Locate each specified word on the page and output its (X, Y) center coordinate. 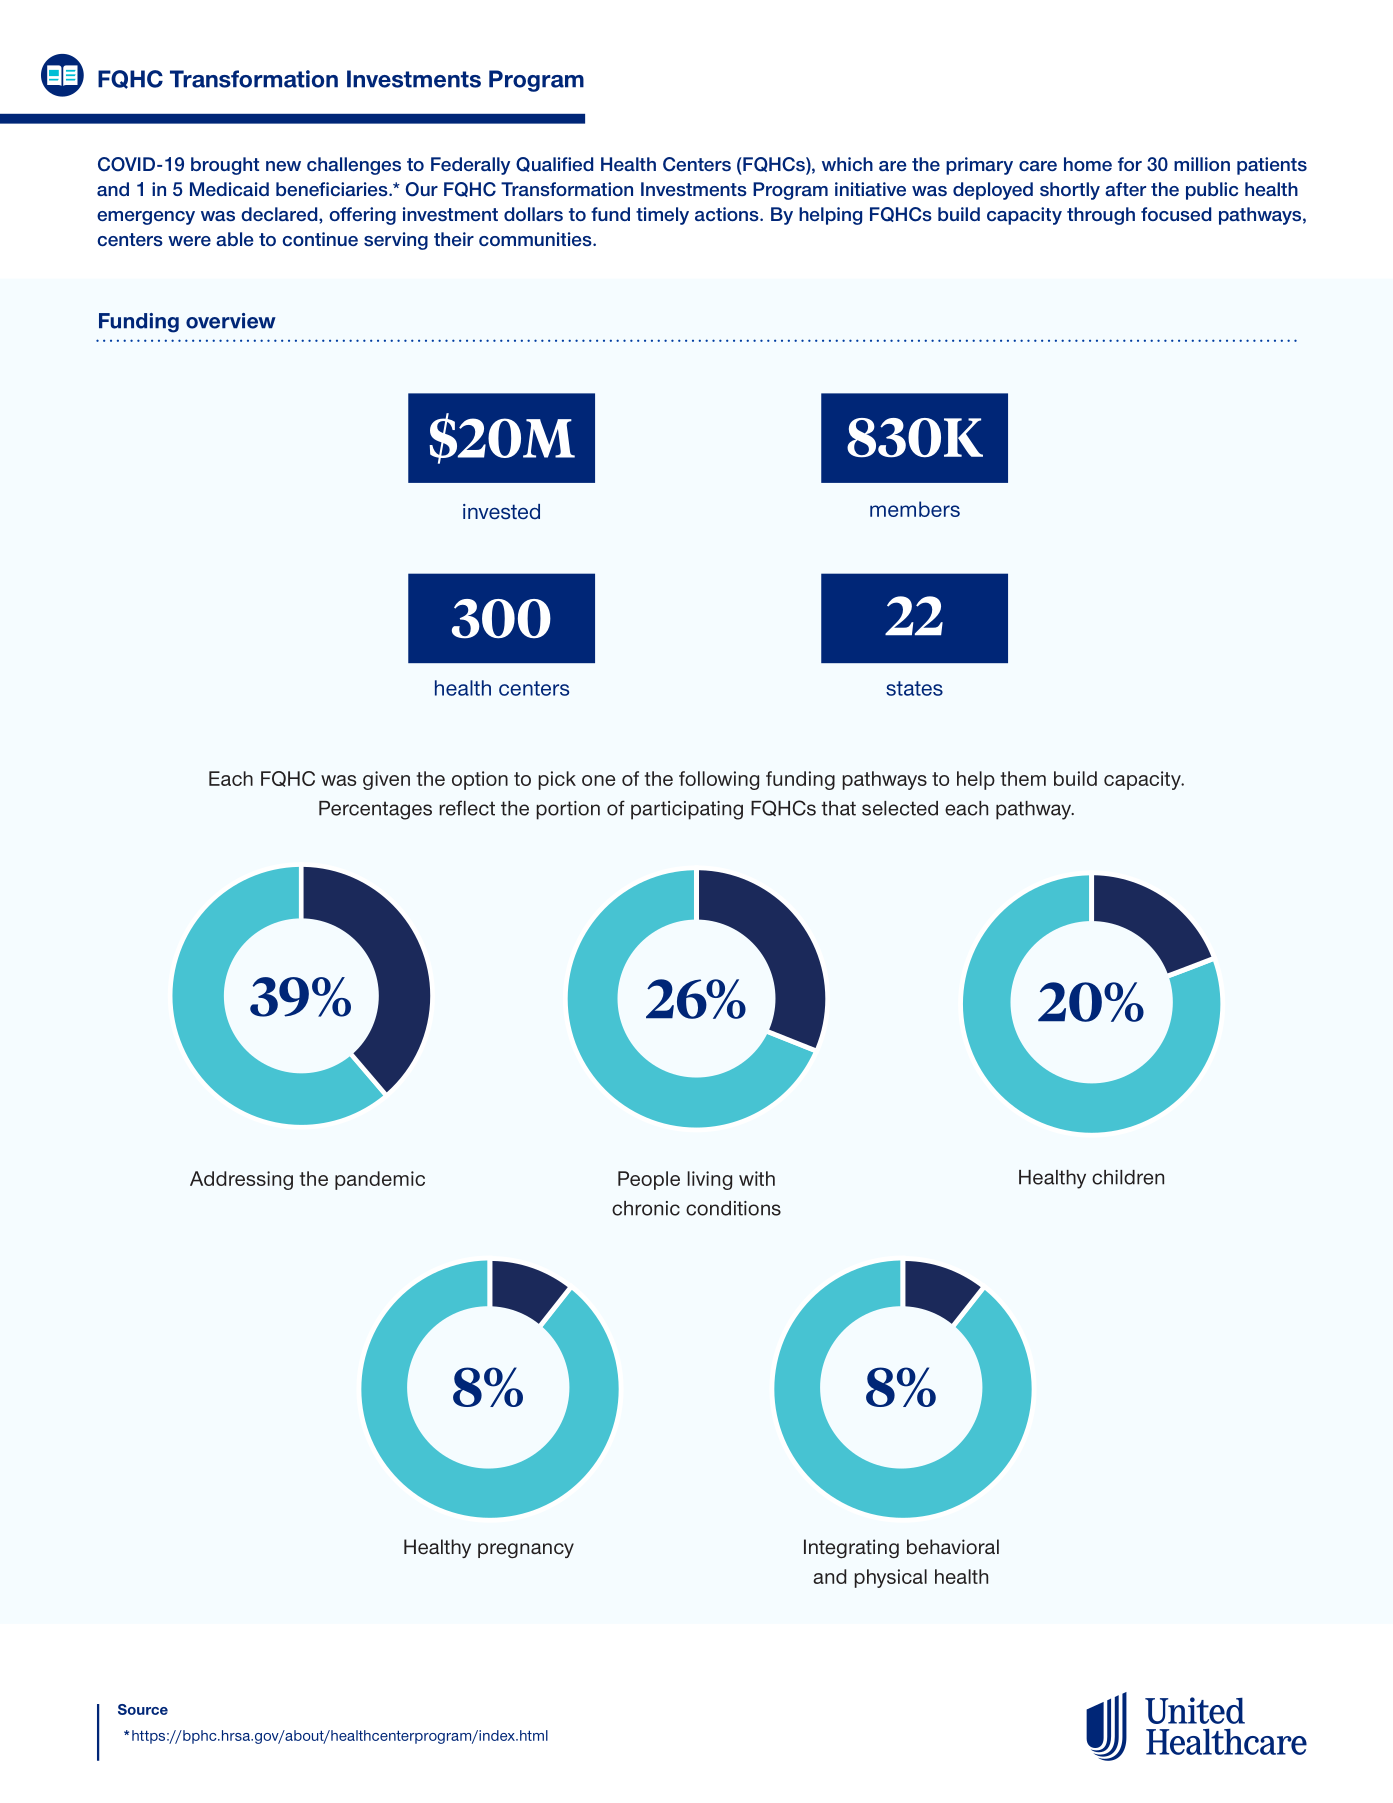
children (1128, 1177)
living (709, 1180)
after (1125, 189)
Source (143, 1709)
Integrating (851, 1549)
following (719, 780)
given (386, 780)
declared (280, 214)
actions (728, 214)
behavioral (953, 1547)
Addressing (241, 1180)
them (1023, 778)
